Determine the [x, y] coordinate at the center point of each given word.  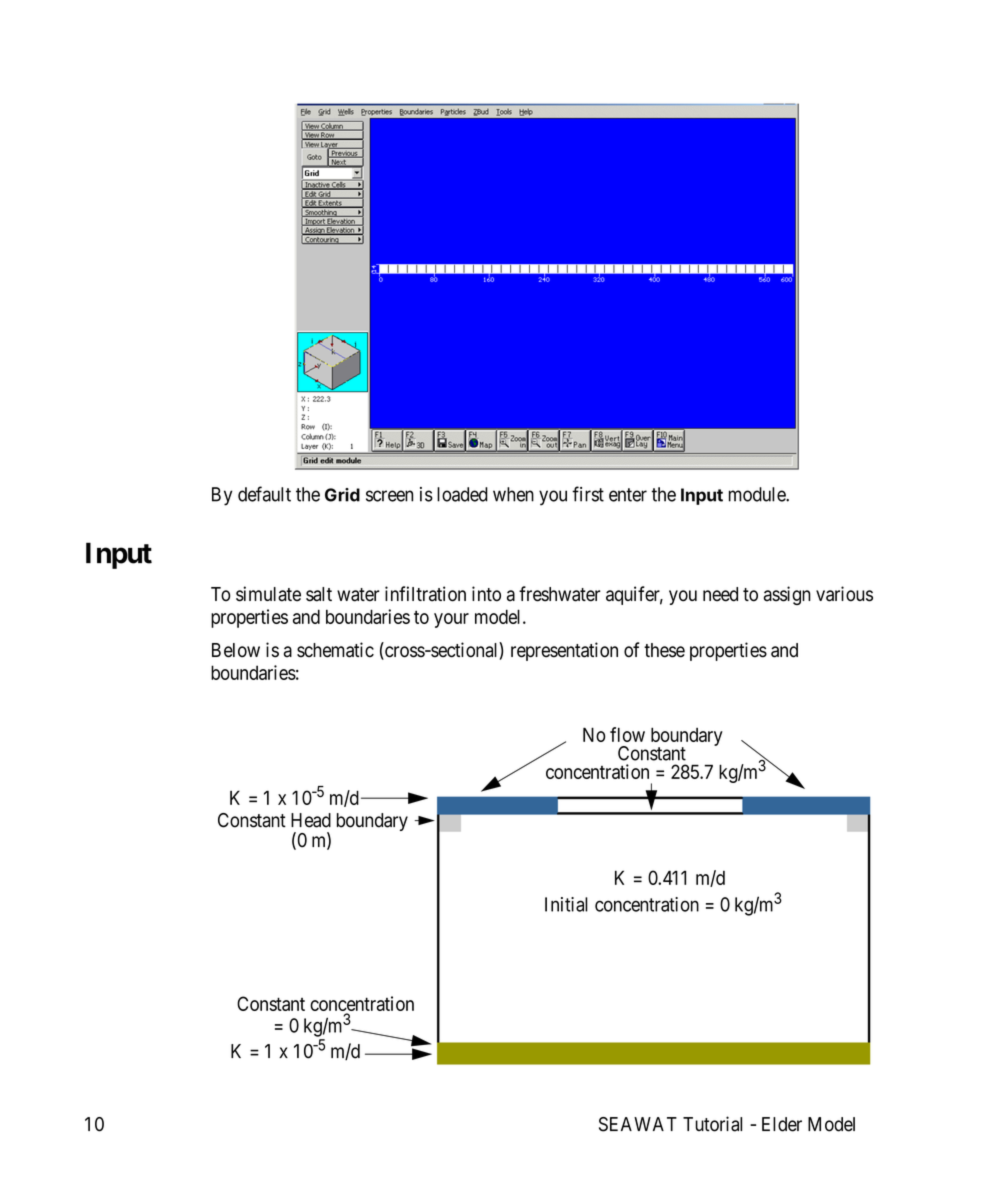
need [720, 594]
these [664, 650]
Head [311, 820]
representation [564, 651]
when [513, 494]
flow [627, 734]
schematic [335, 650]
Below [236, 650]
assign [787, 595]
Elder [782, 1124]
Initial [566, 904]
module [758, 494]
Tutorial [712, 1124]
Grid [342, 495]
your [451, 620]
